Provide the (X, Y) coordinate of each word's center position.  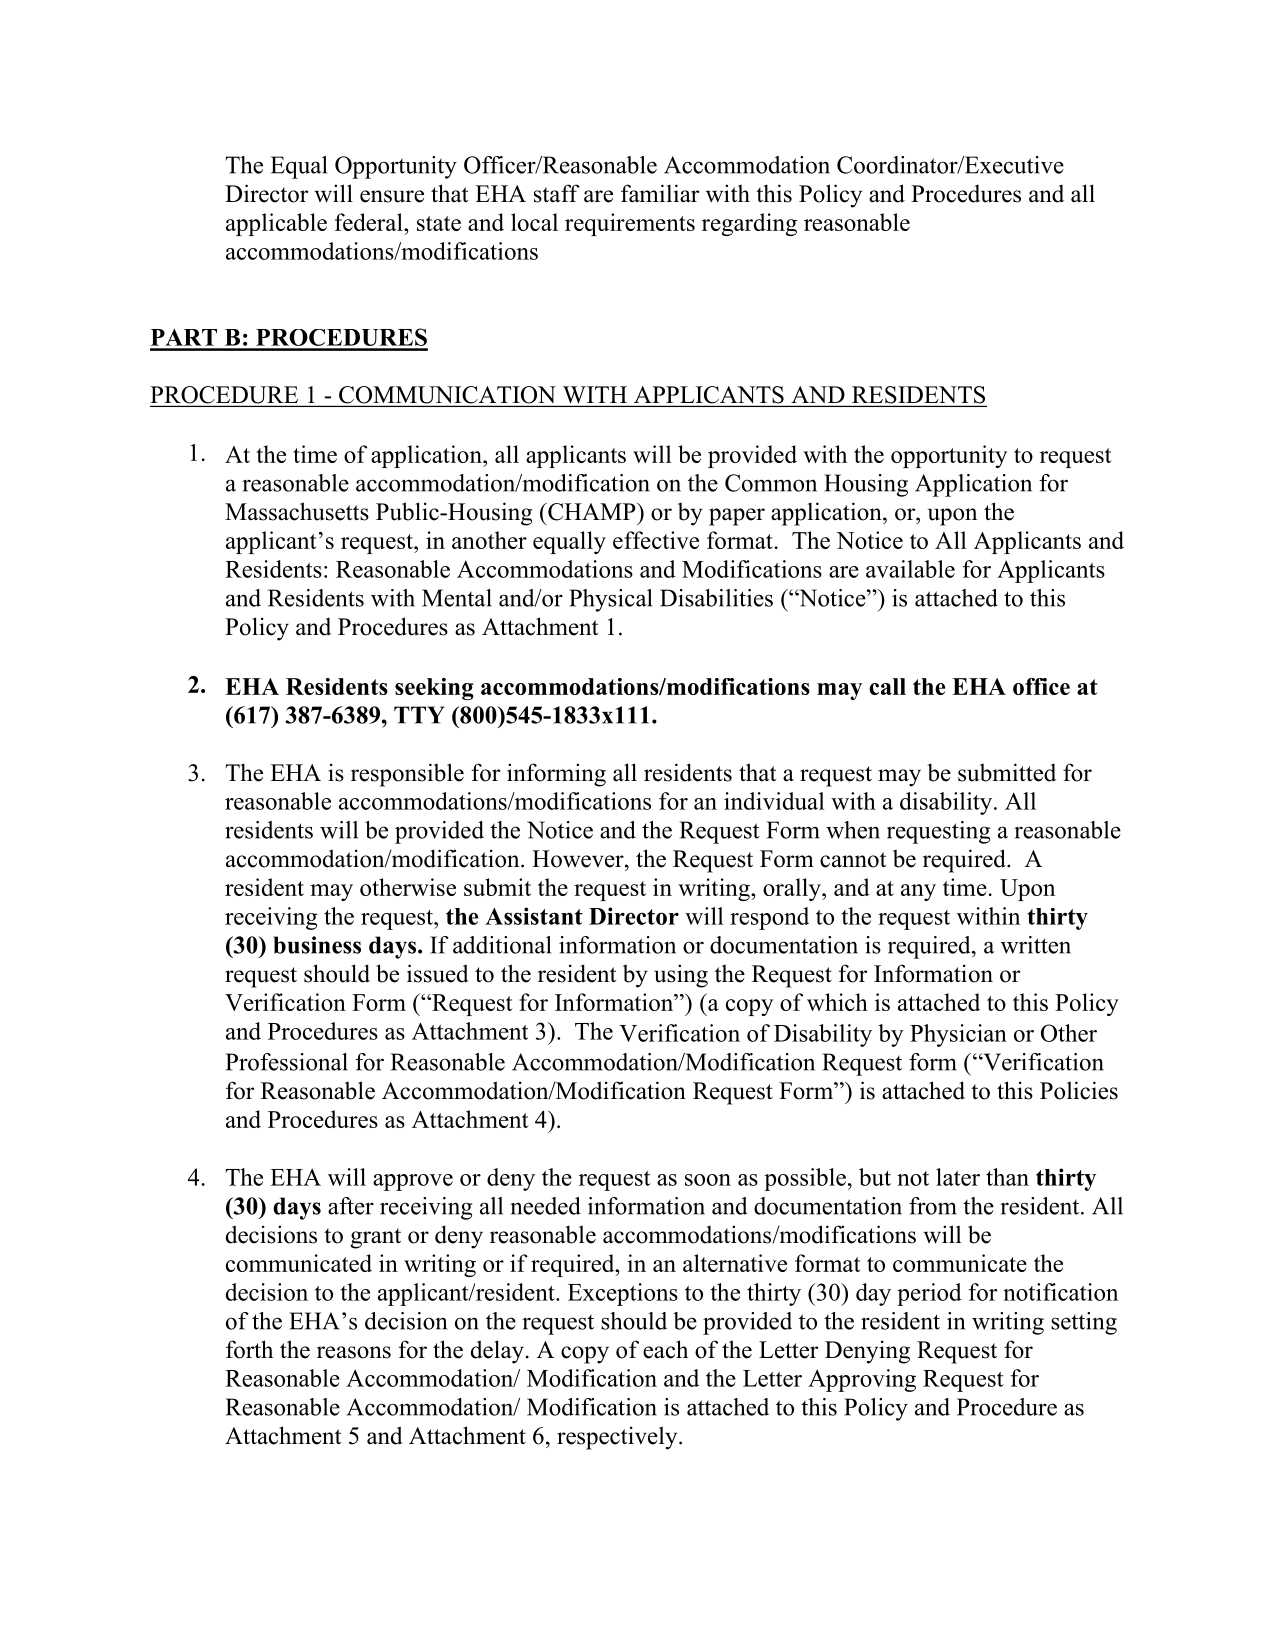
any (918, 892)
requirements (630, 224)
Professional (287, 1062)
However (579, 859)
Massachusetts (297, 511)
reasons (354, 1352)
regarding (749, 224)
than (1007, 1177)
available (910, 569)
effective (656, 540)
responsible (407, 775)
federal (370, 222)
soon (708, 1180)
